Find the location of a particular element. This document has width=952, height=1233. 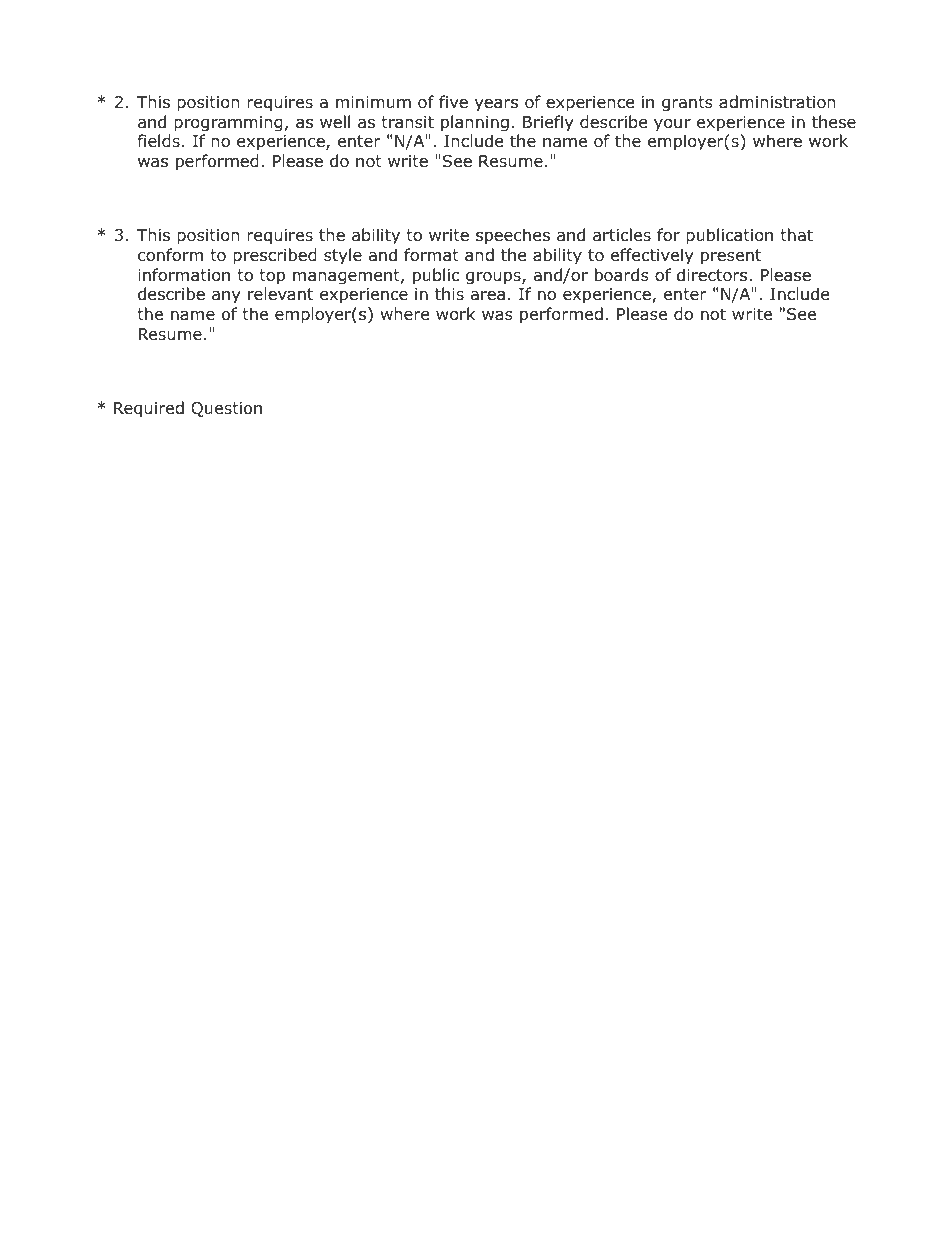

groups is located at coordinates (494, 278).
